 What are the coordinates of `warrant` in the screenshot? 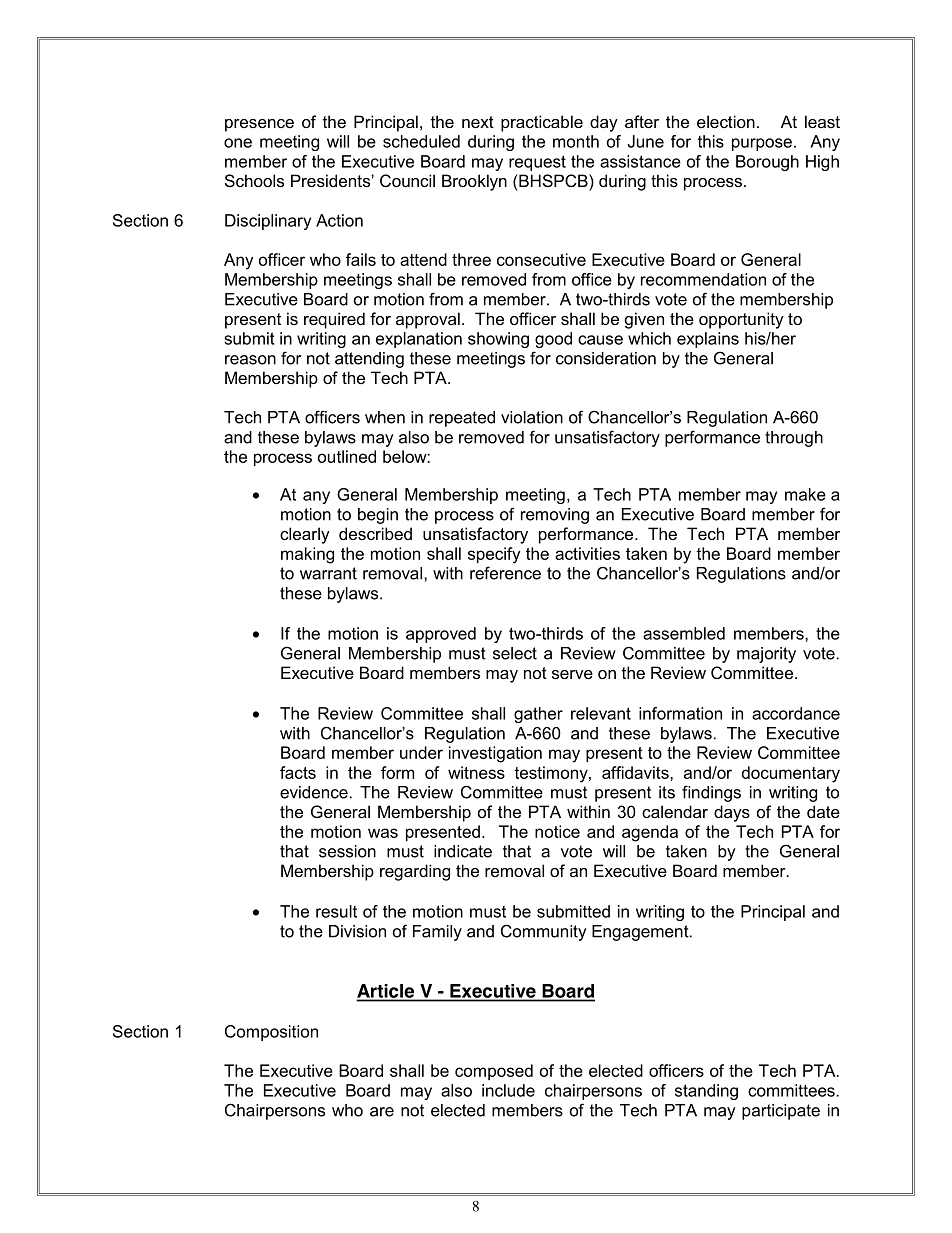 It's located at (328, 573).
